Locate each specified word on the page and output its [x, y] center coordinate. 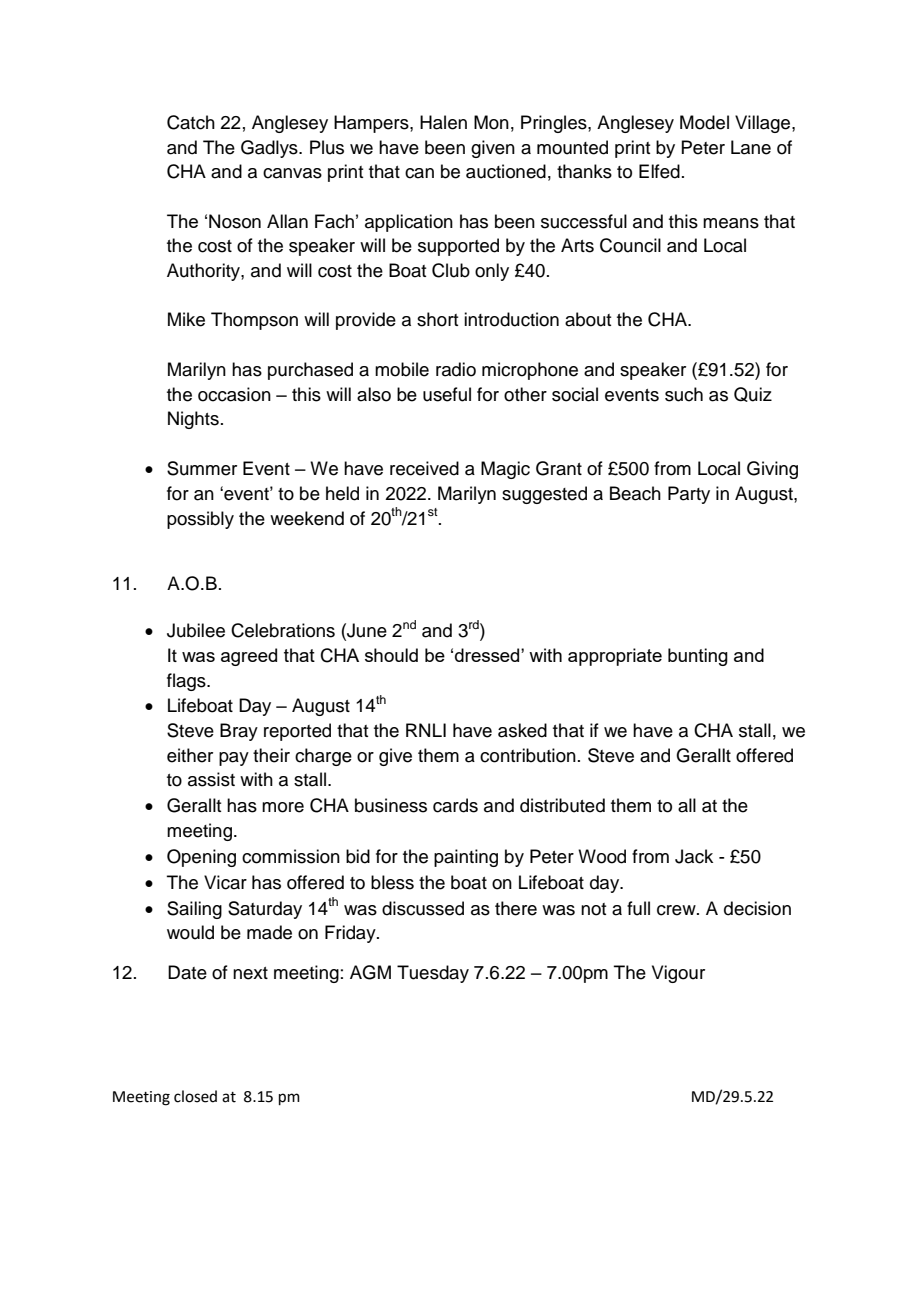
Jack [694, 856]
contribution [528, 755]
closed [195, 1096]
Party [689, 495]
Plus [327, 147]
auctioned [506, 171]
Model [704, 122]
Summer [202, 468]
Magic [505, 470]
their [271, 755]
